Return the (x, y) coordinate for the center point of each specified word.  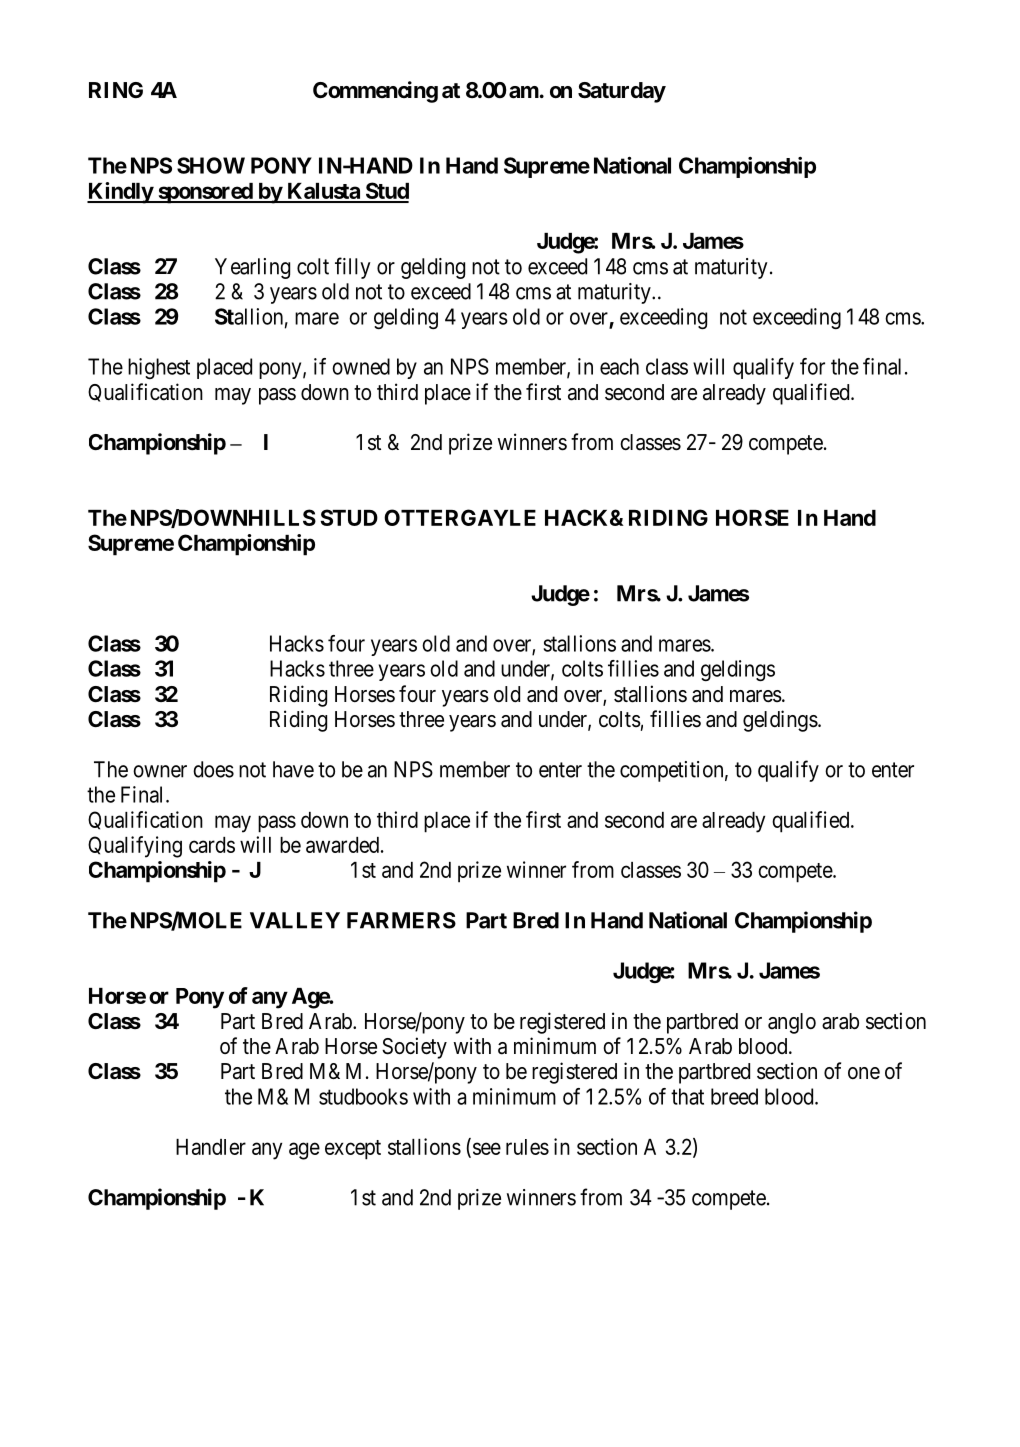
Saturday (622, 92)
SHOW (211, 165)
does (213, 769)
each (619, 366)
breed (734, 1096)
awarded (344, 845)
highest (159, 368)
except (353, 1150)
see (487, 1148)
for (812, 366)
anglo (792, 1023)
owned (361, 366)
